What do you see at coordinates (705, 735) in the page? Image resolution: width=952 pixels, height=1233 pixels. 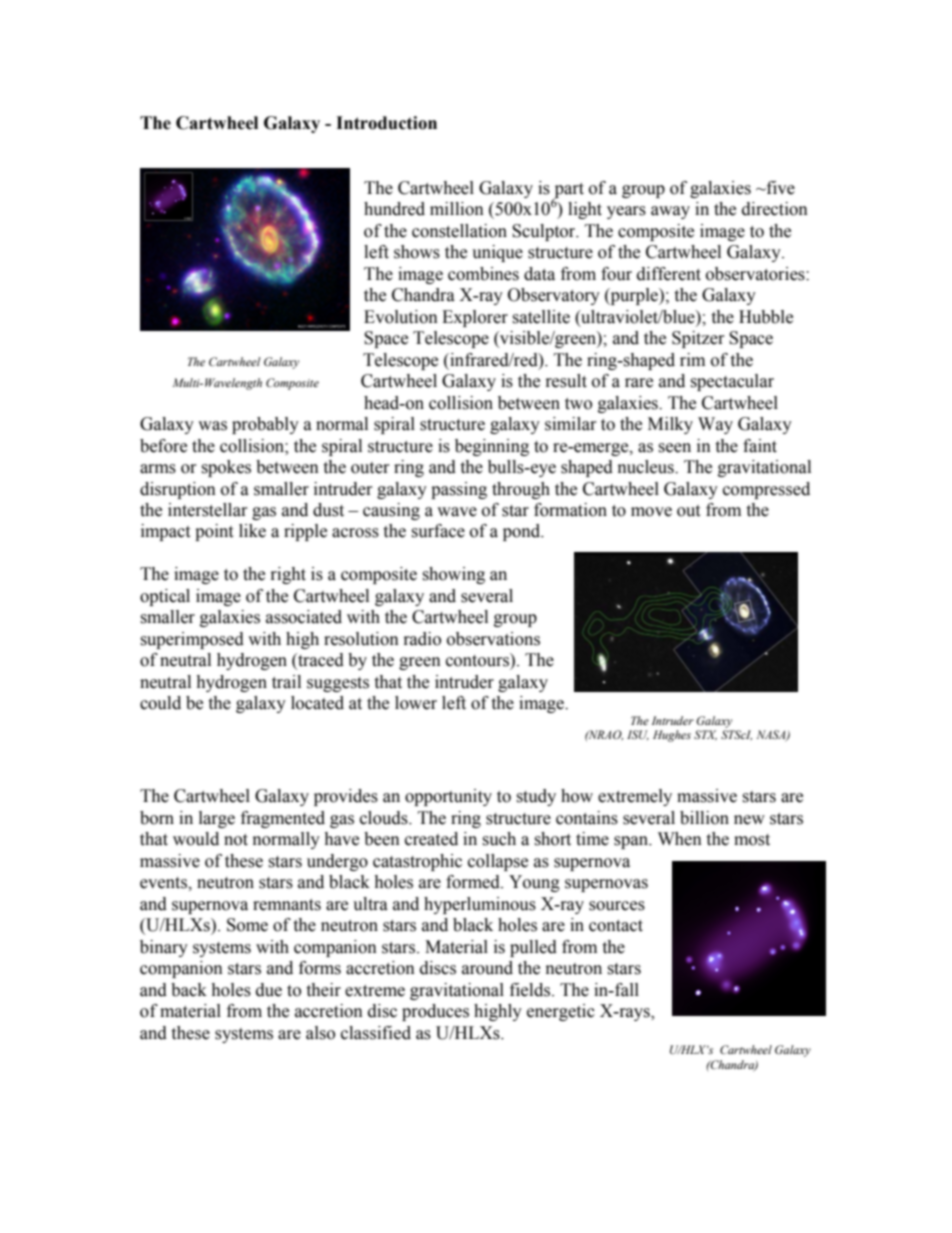 I see `STX` at bounding box center [705, 735].
